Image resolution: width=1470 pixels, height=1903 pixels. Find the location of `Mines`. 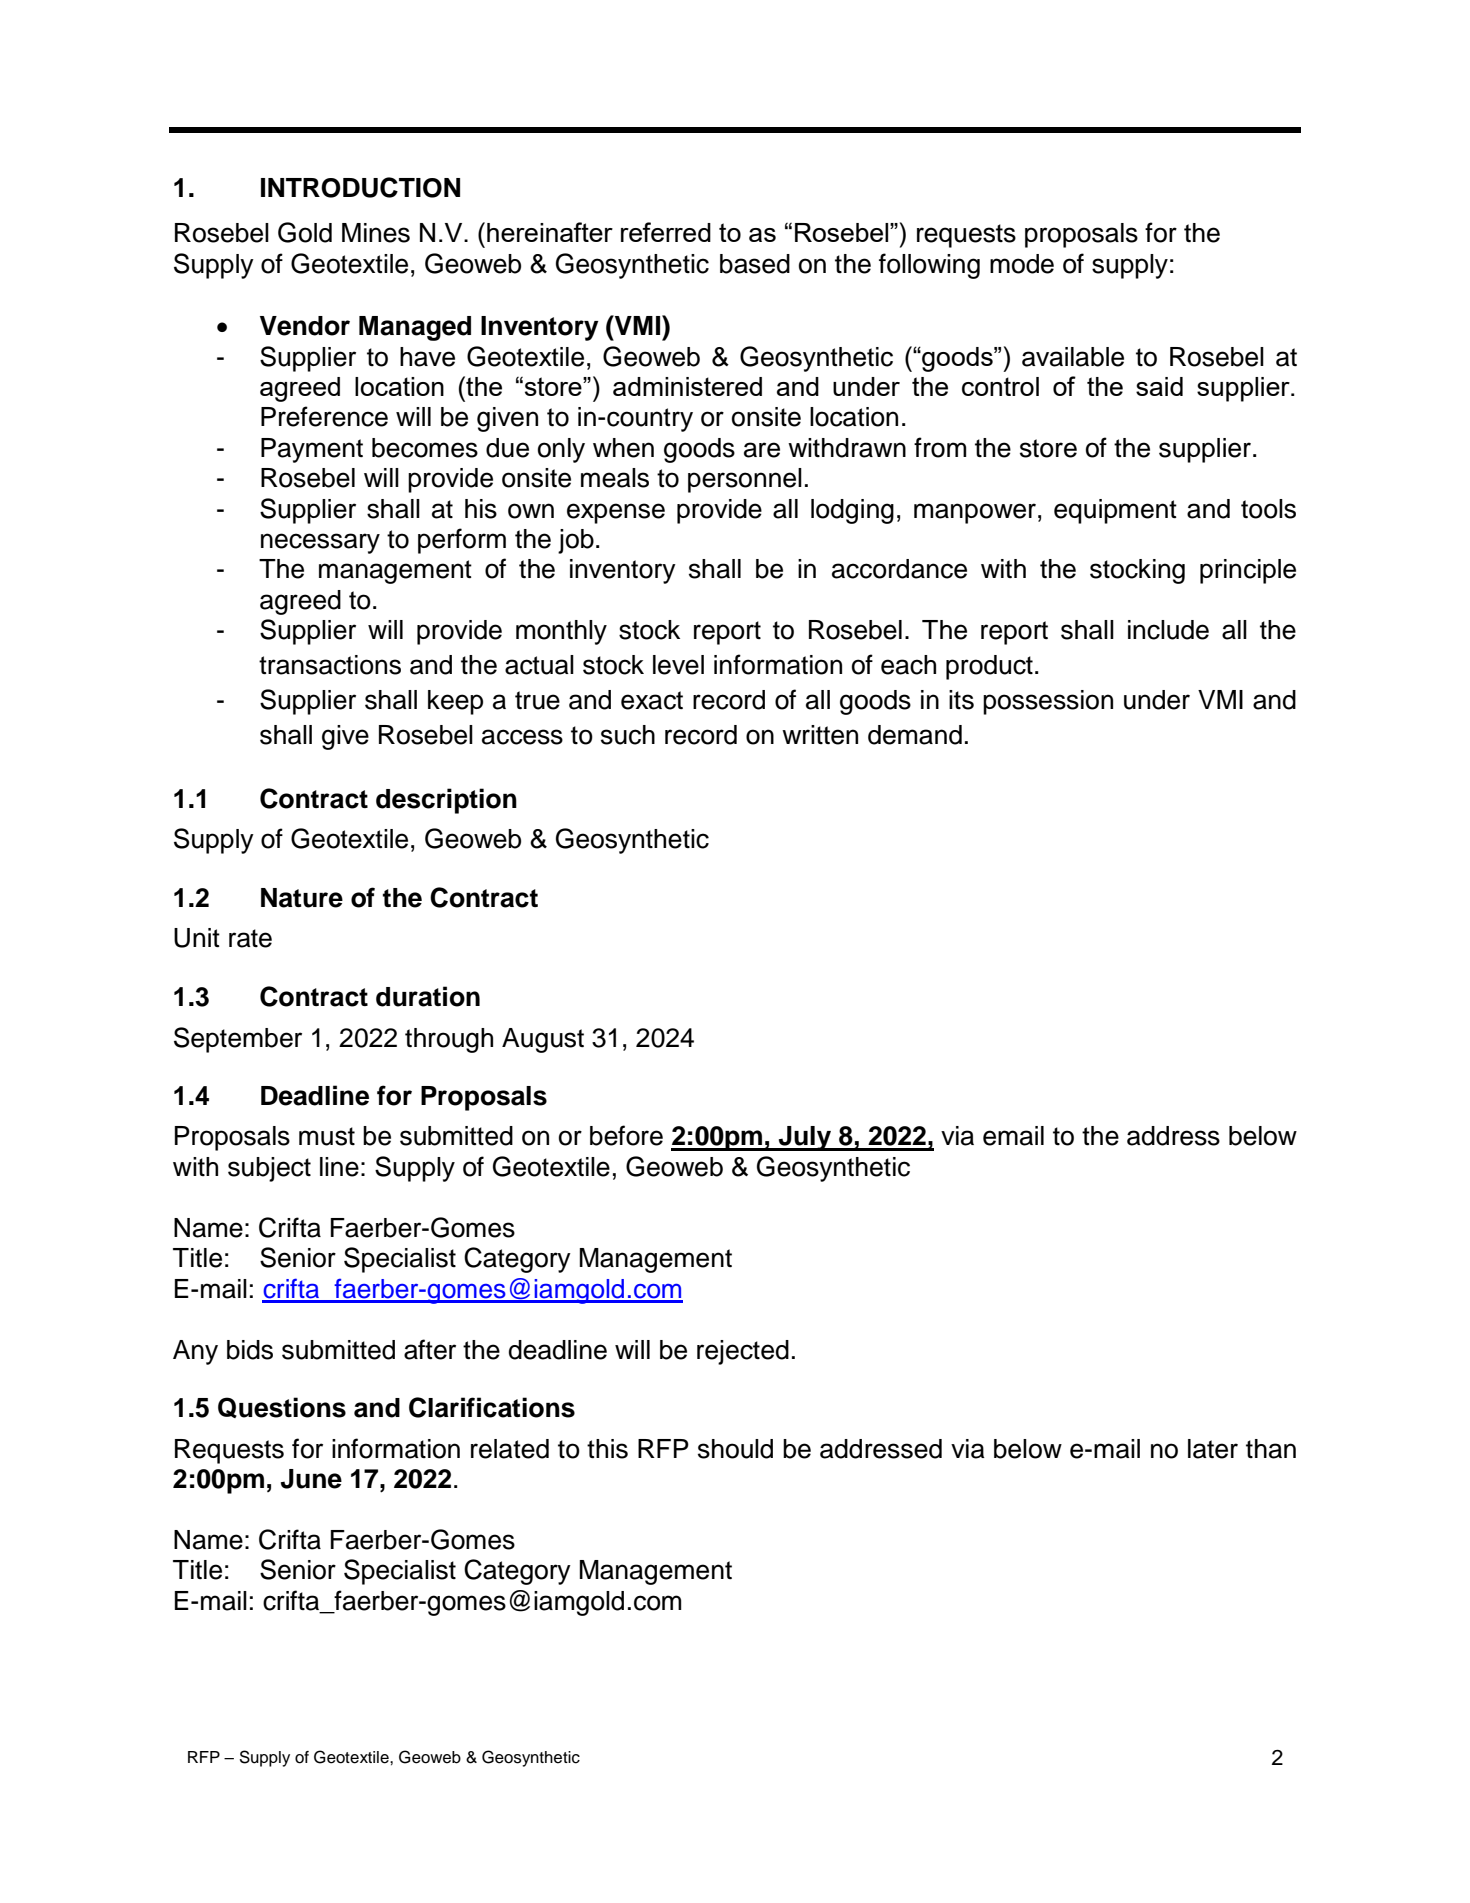

Mines is located at coordinates (376, 233).
